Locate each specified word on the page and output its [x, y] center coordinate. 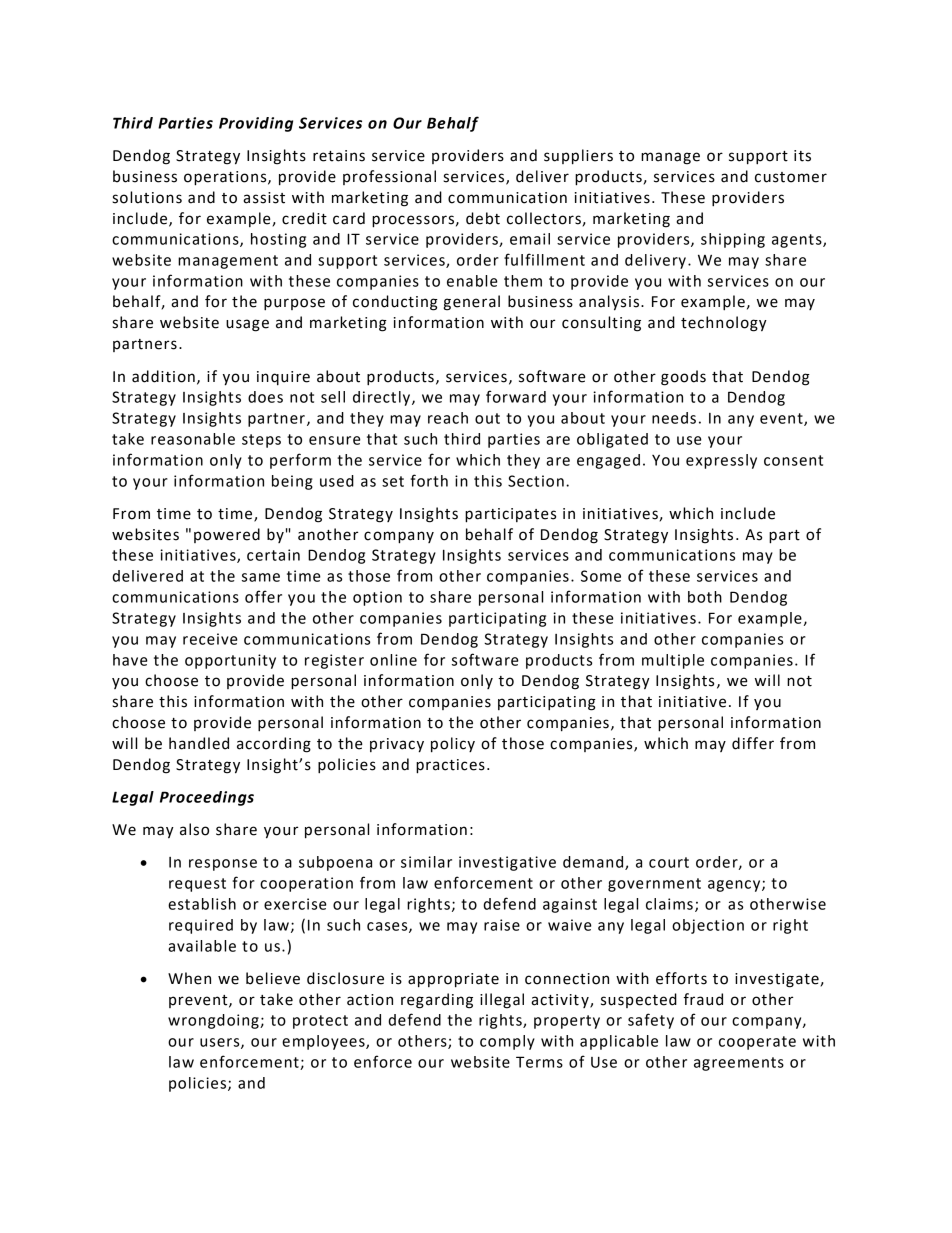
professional [389, 177]
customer [791, 177]
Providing [256, 124]
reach [448, 418]
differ [753, 743]
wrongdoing [214, 1021]
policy [453, 745]
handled [199, 743]
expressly [721, 461]
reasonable [193, 439]
